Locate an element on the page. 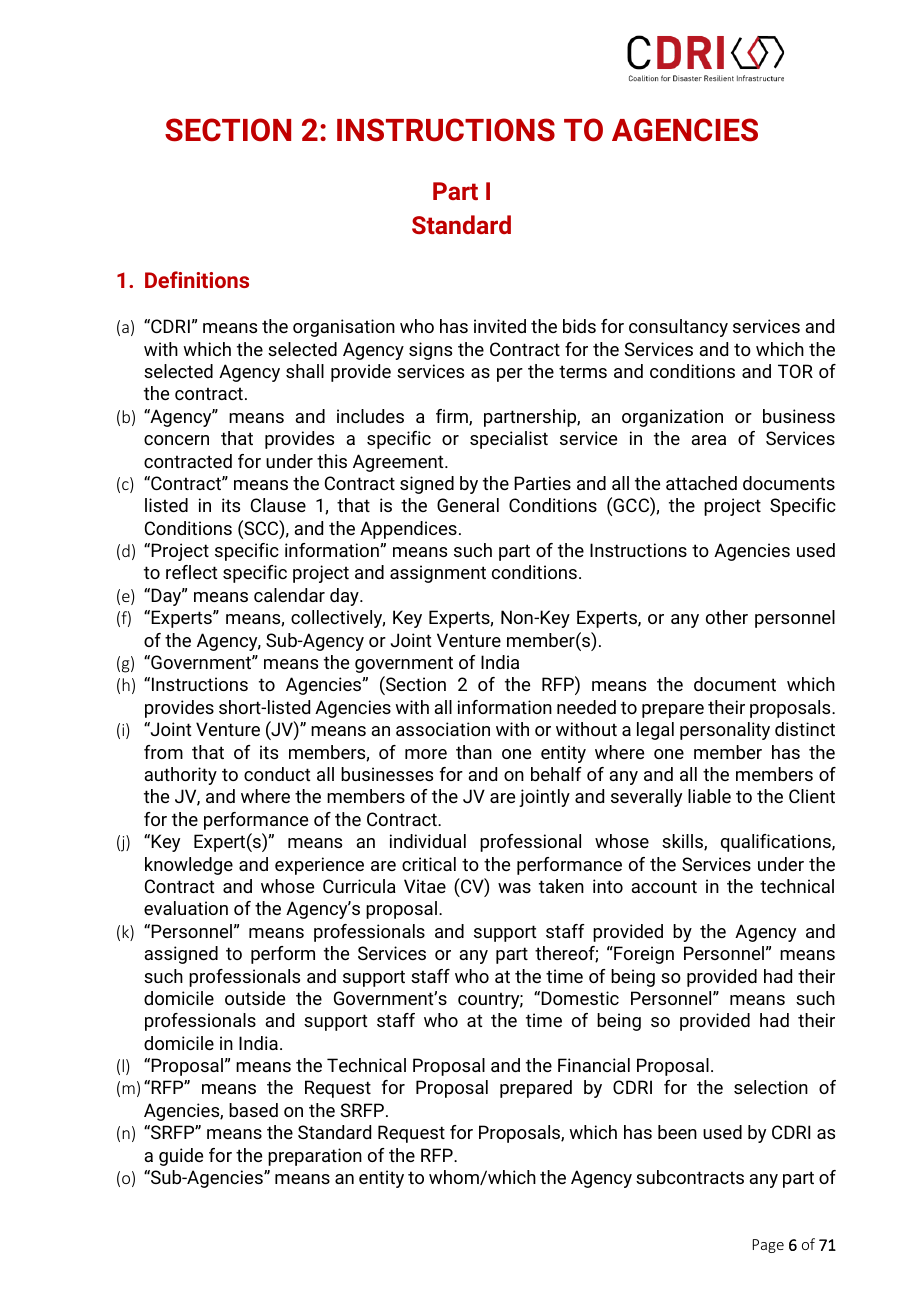 The image size is (924, 1308). guide is located at coordinates (181, 1157).
